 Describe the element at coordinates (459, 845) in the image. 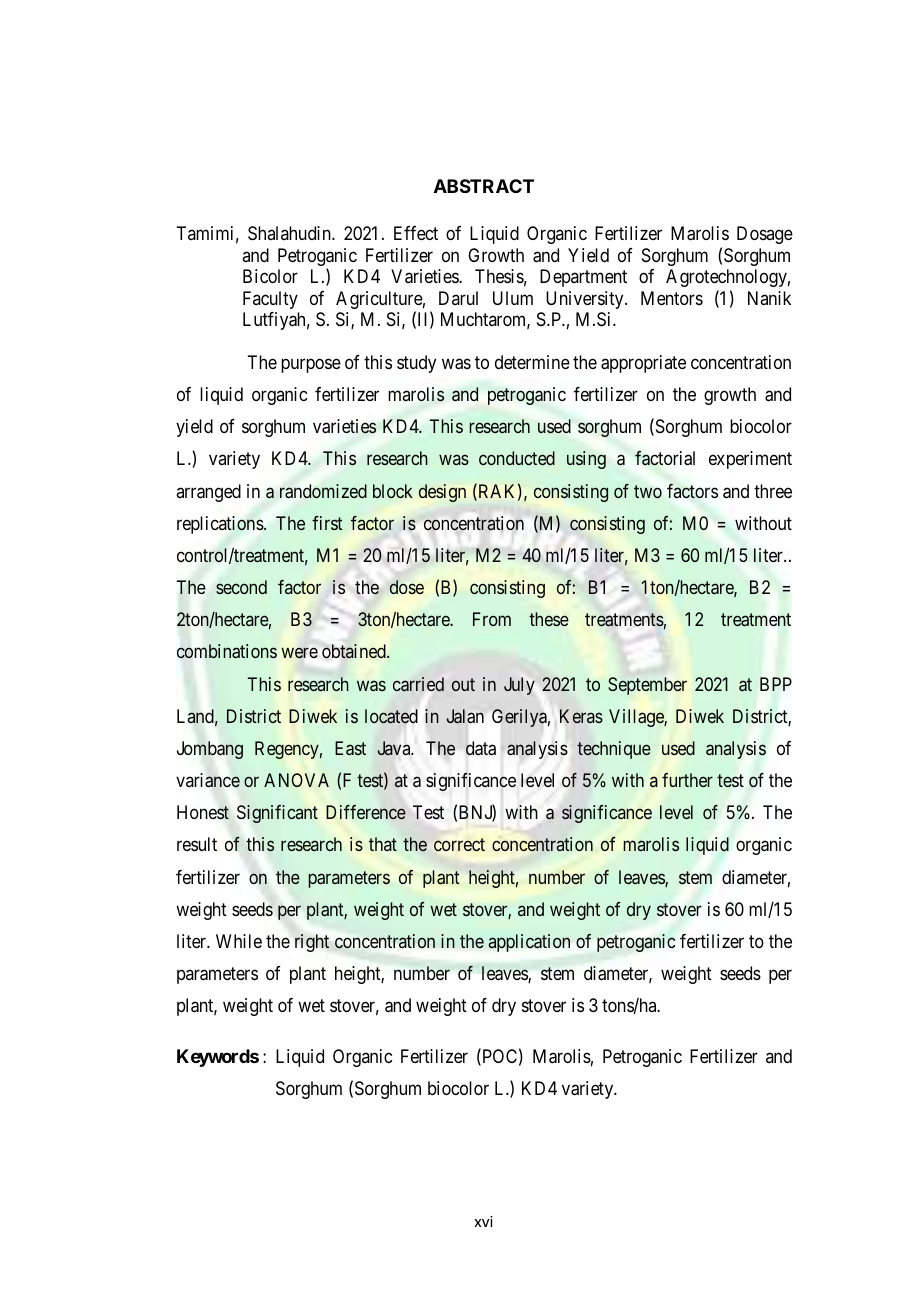

I see `correct` at that location.
